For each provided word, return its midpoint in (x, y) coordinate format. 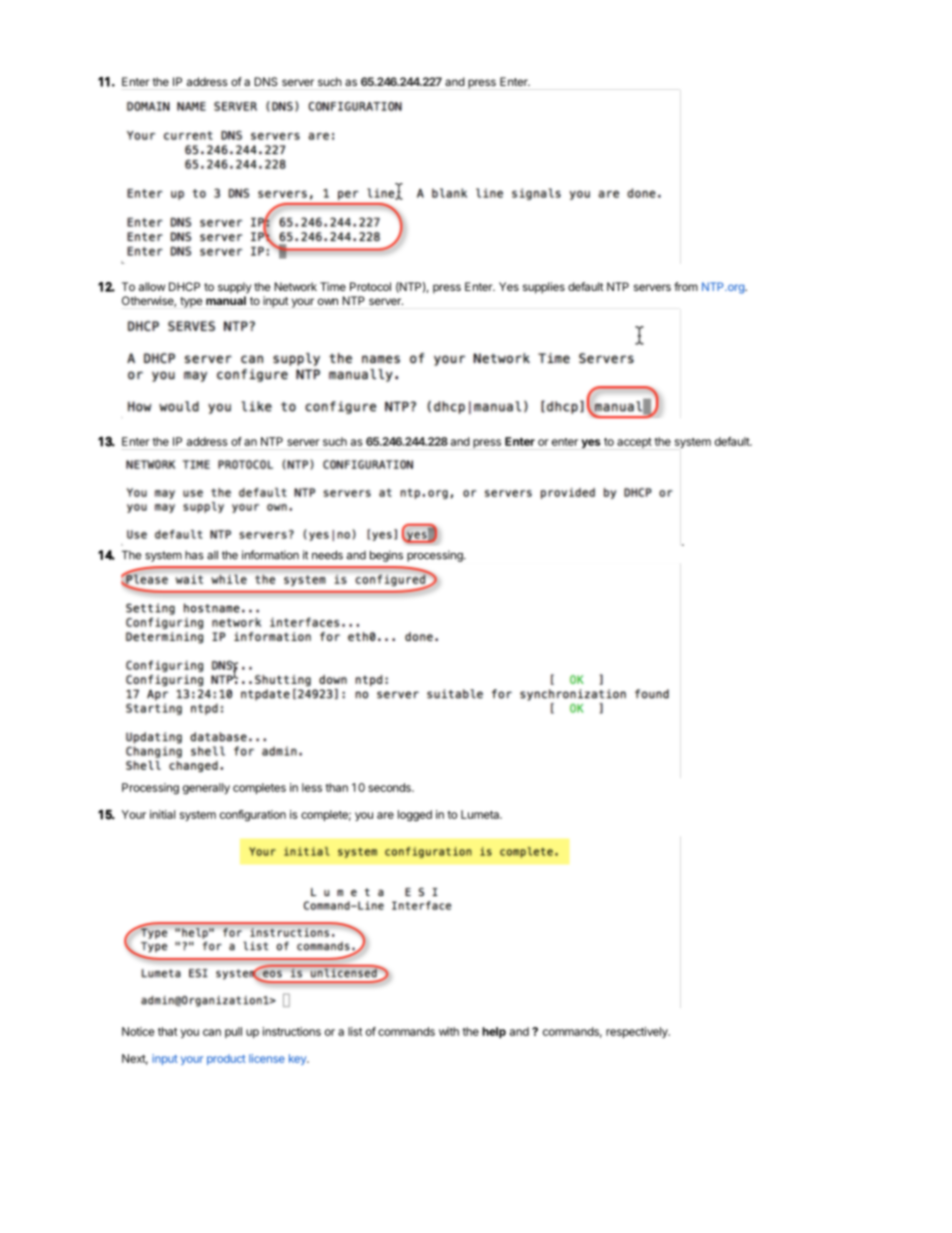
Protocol (370, 286)
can (212, 1032)
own (328, 301)
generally (206, 789)
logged (415, 816)
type (191, 302)
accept (634, 443)
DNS (266, 81)
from (686, 286)
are (385, 815)
